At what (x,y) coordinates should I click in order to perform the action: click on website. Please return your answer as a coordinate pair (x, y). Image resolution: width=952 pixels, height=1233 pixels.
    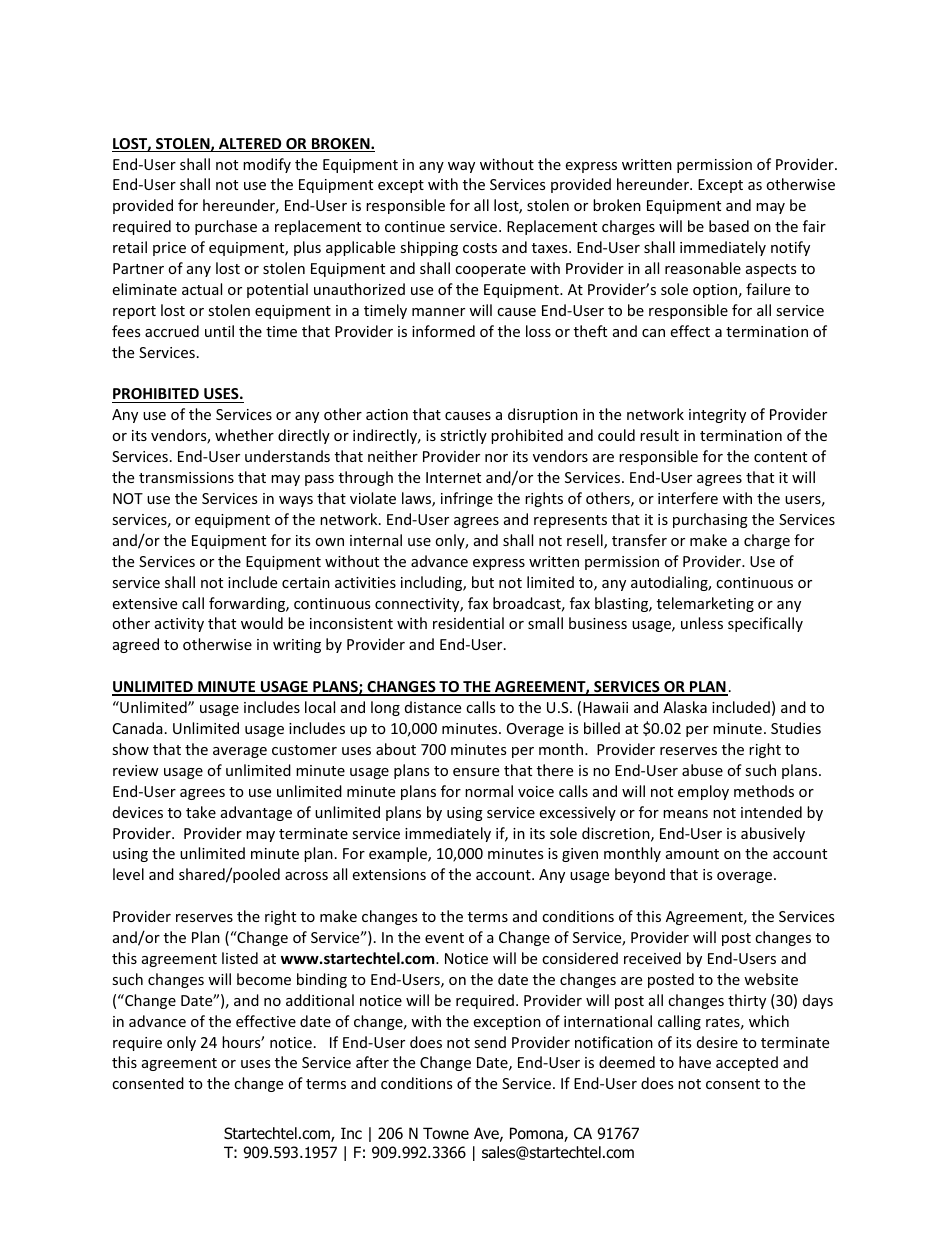
    Looking at the image, I should click on (771, 979).
